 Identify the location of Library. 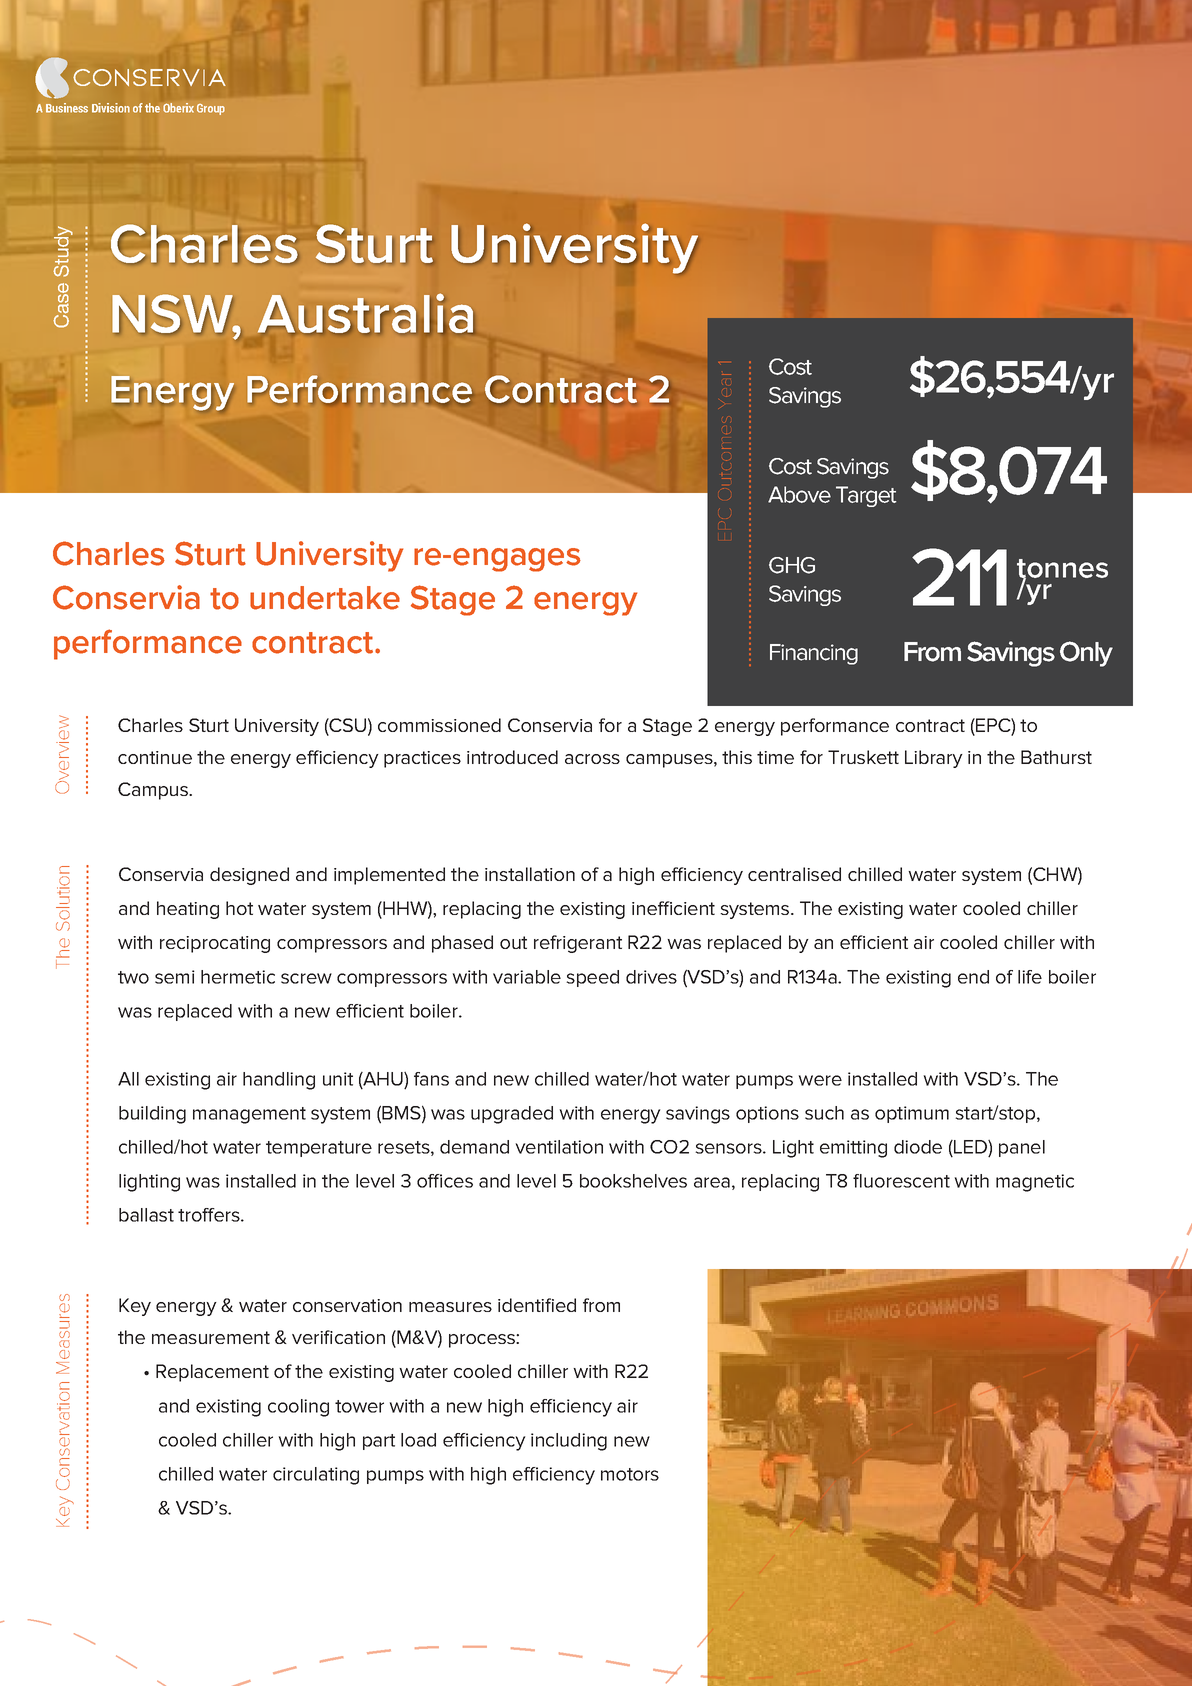
(934, 759).
